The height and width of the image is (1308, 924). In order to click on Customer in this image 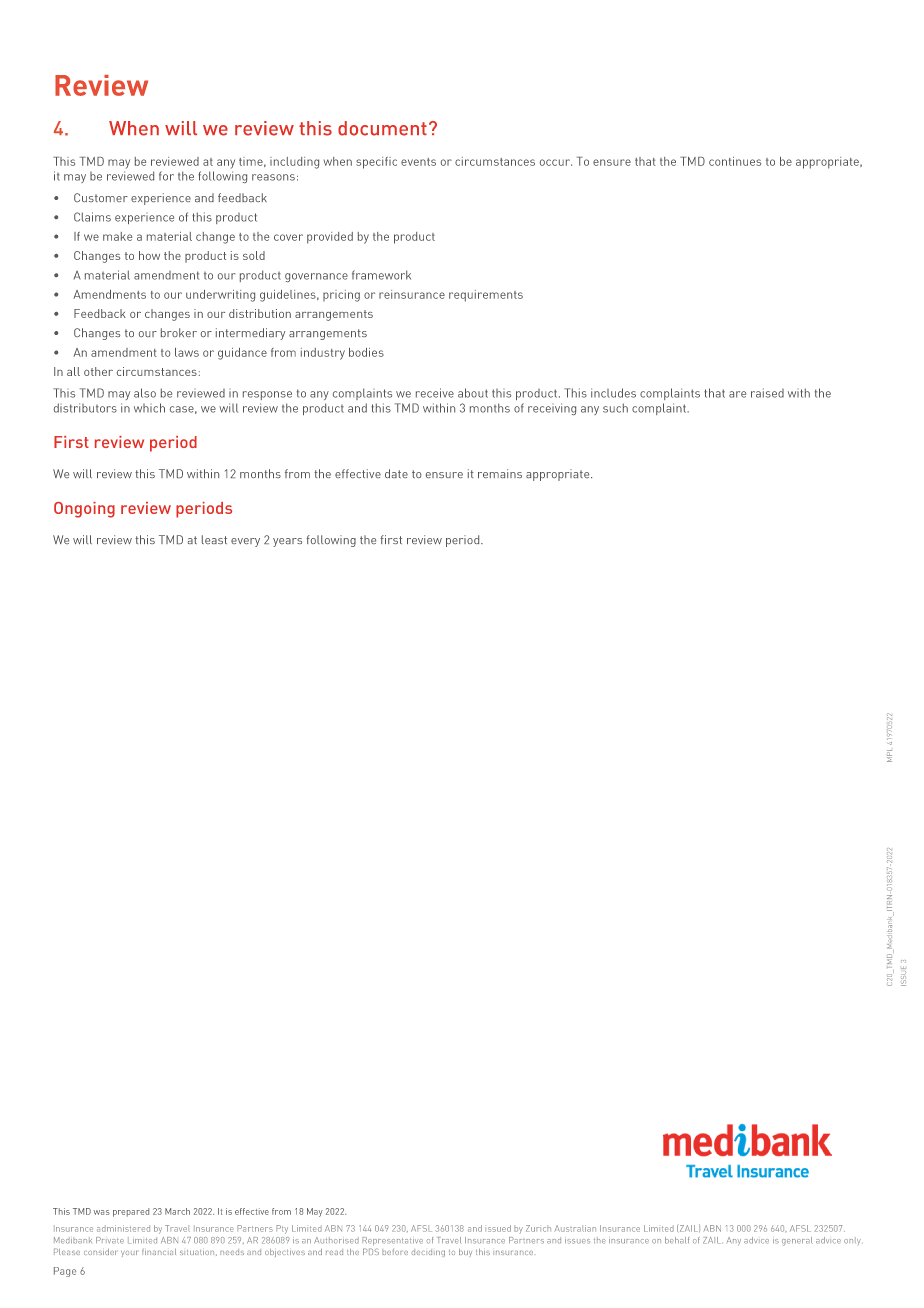, I will do `click(101, 197)`.
